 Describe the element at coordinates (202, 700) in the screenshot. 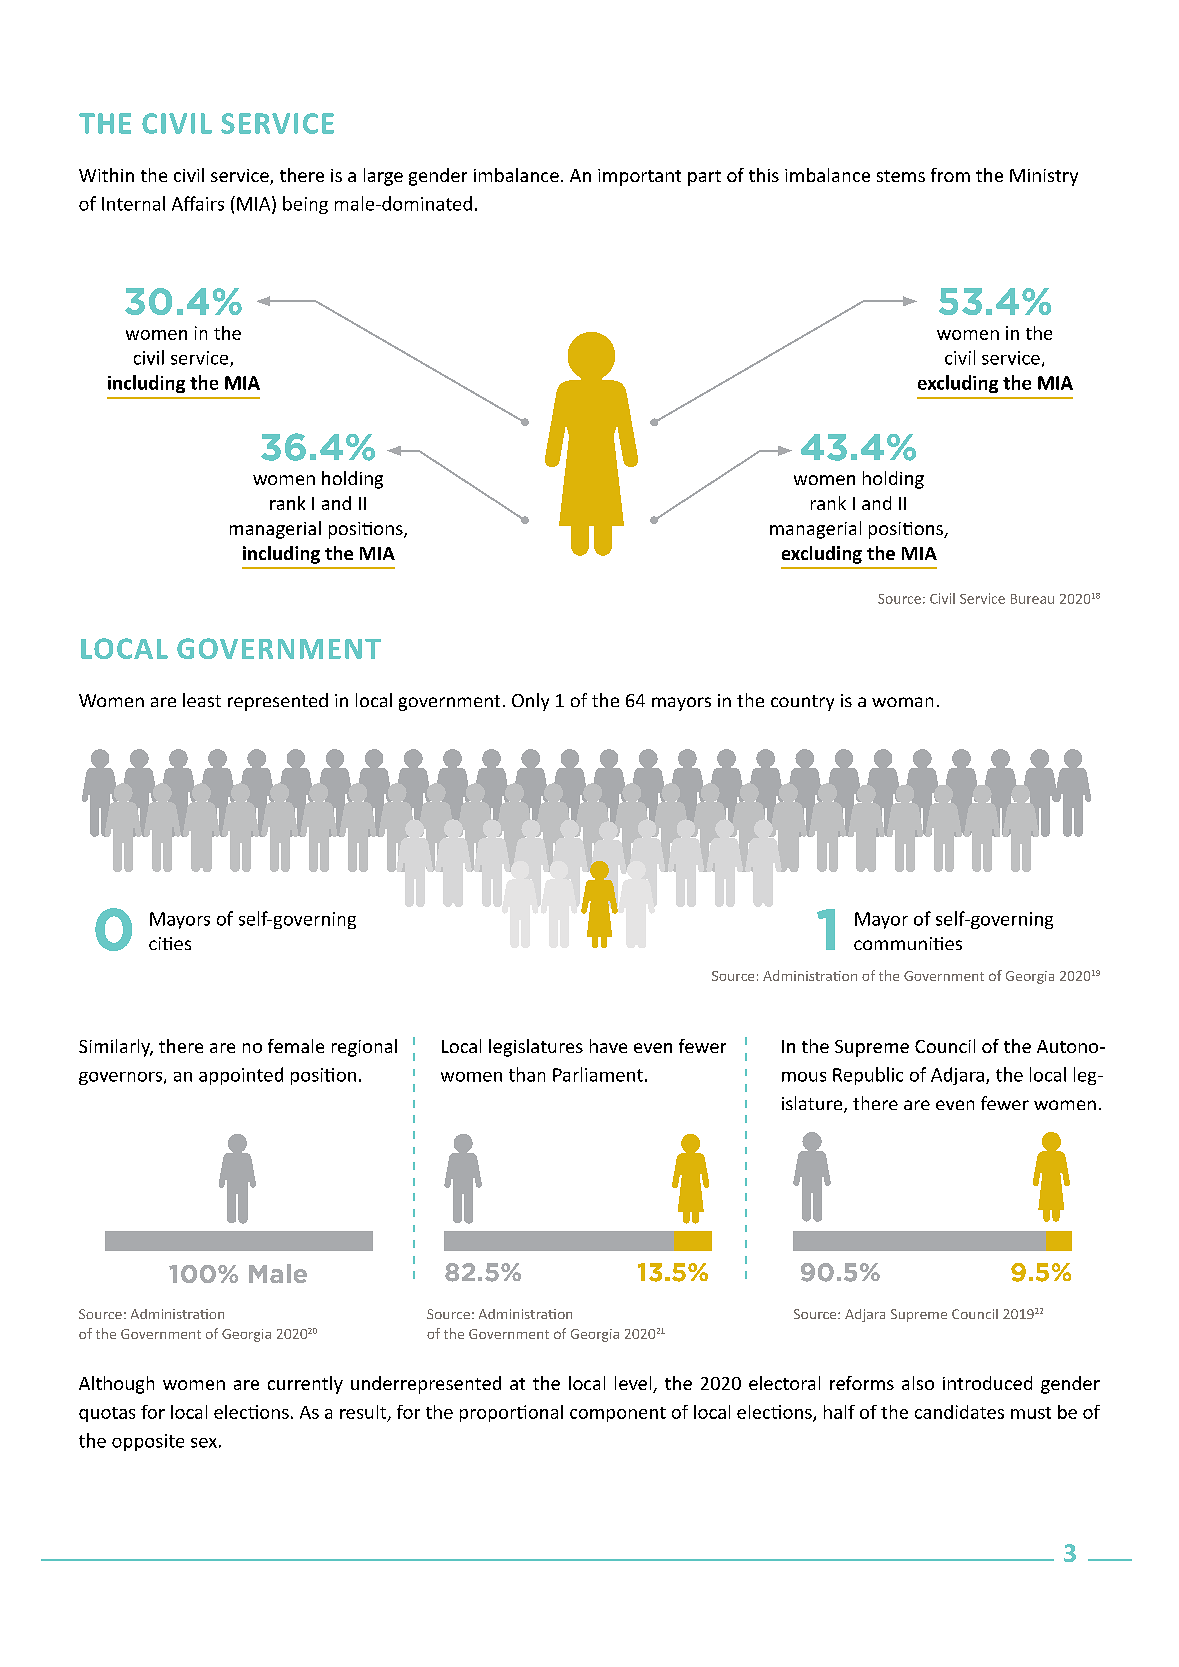

I see `least` at that location.
